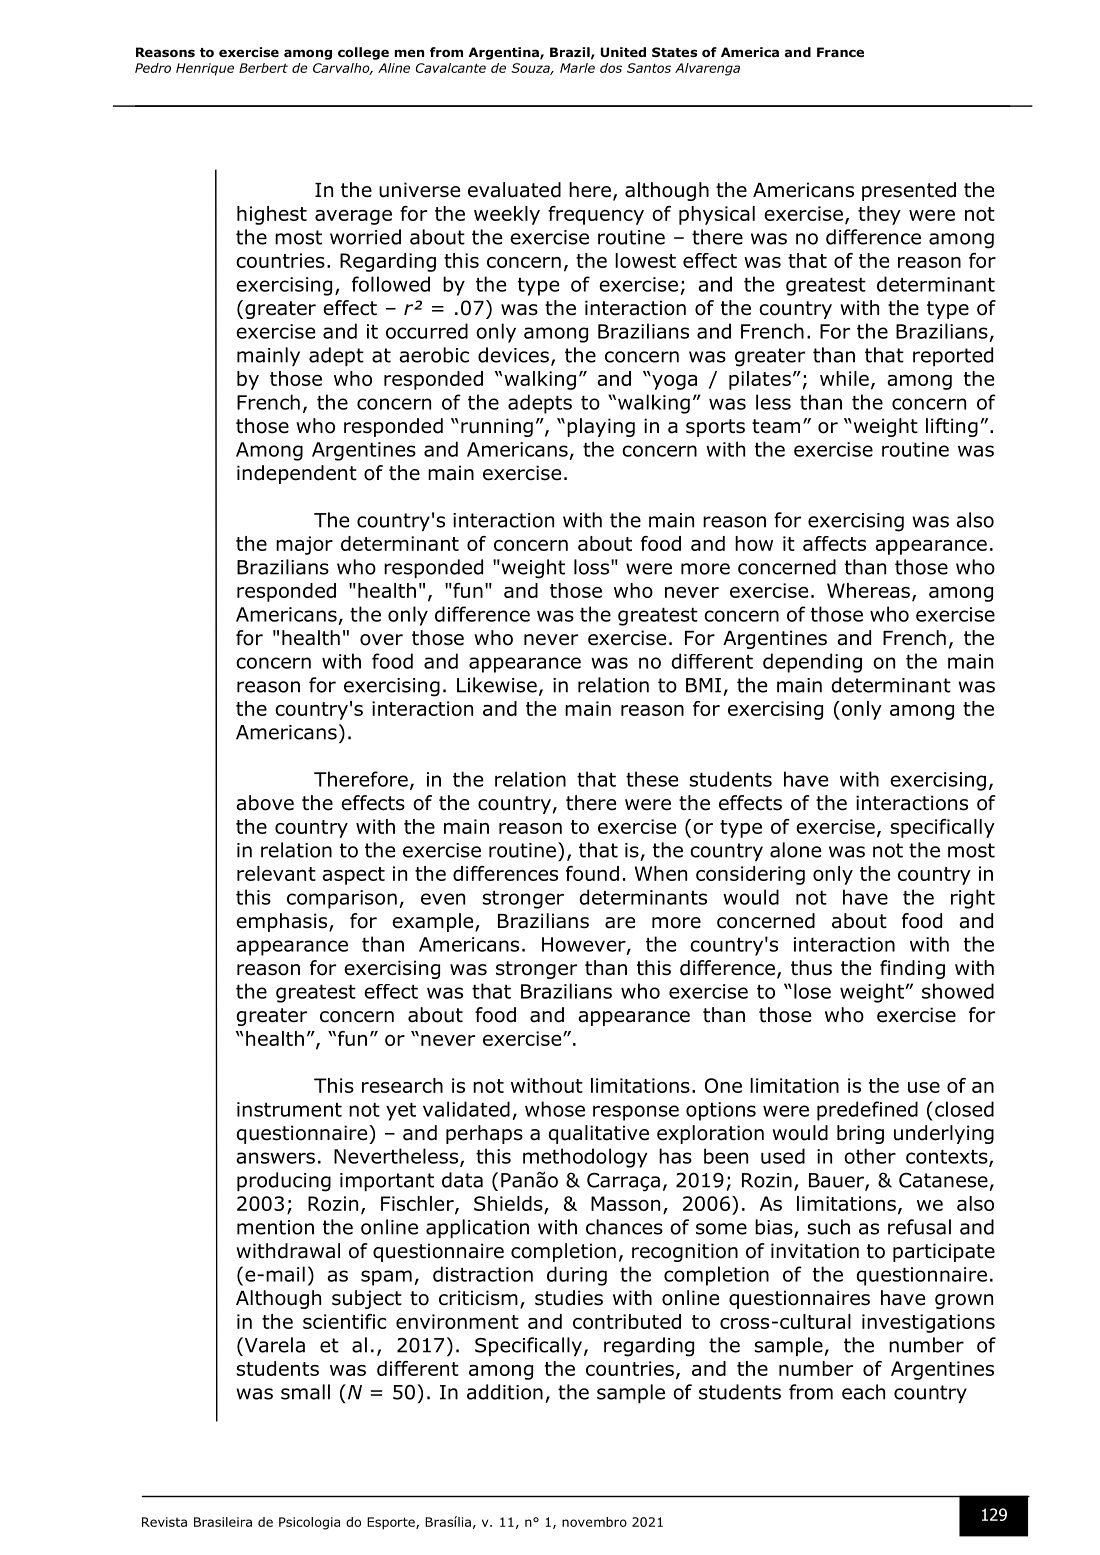 Image resolution: width=1100 pixels, height=1555 pixels. What do you see at coordinates (205, 69) in the screenshot?
I see `Henrique` at bounding box center [205, 69].
